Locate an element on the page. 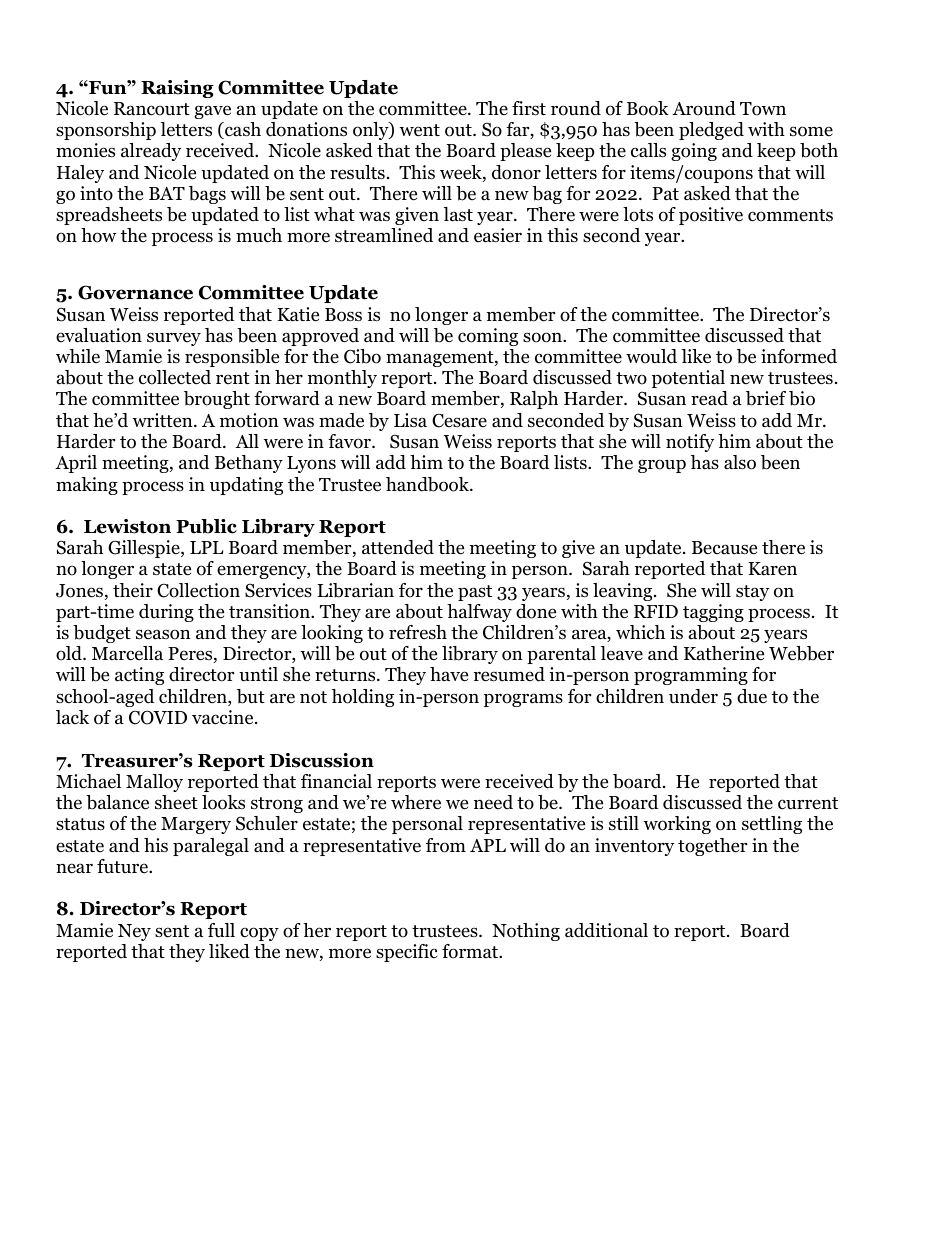 The width and height of the page is (952, 1233). pledged is located at coordinates (711, 131).
